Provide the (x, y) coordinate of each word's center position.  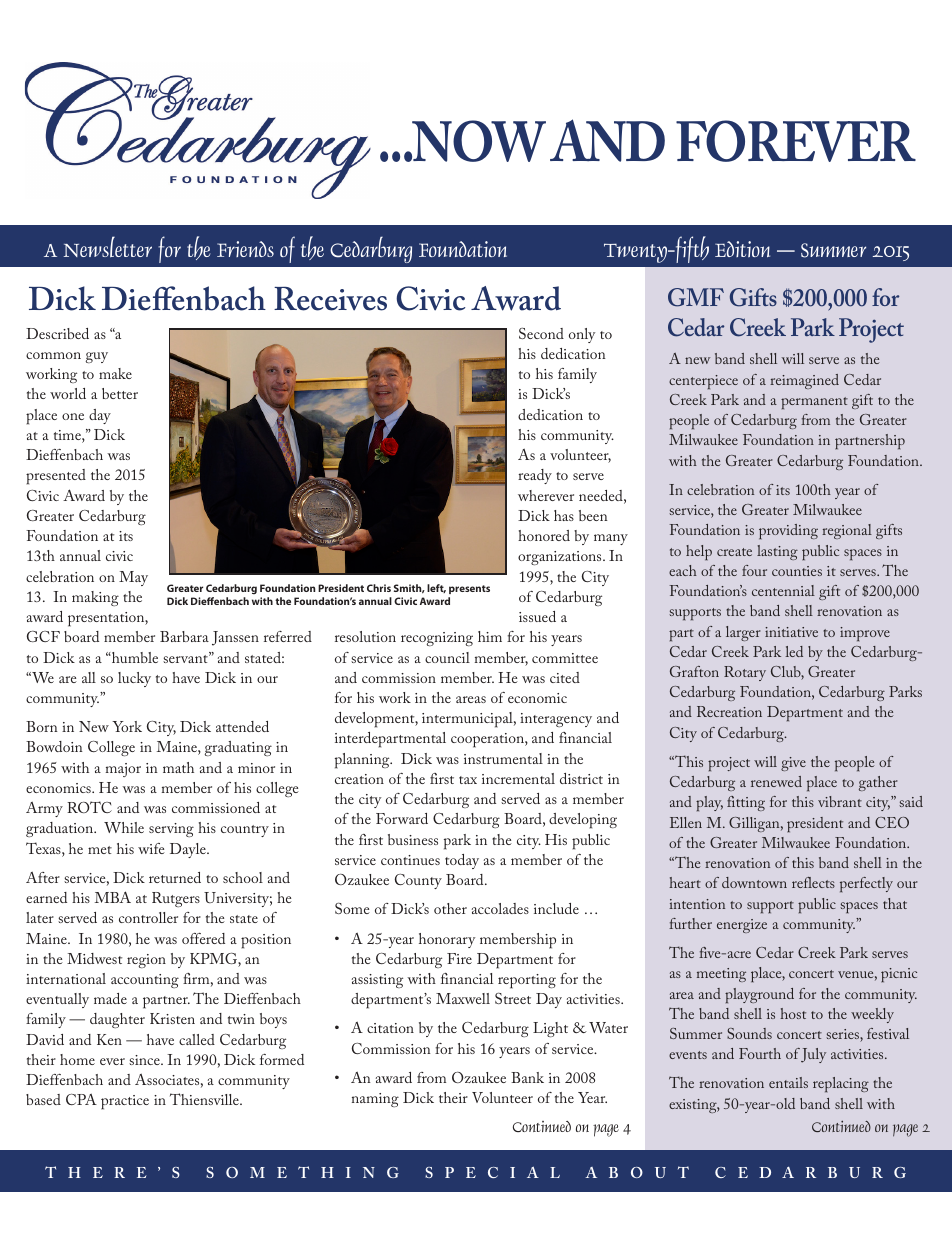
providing (788, 532)
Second (541, 333)
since (145, 1060)
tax (468, 780)
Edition (742, 249)
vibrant (840, 801)
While (124, 827)
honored (544, 535)
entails (788, 1082)
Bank (527, 1077)
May (133, 578)
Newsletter (108, 246)
